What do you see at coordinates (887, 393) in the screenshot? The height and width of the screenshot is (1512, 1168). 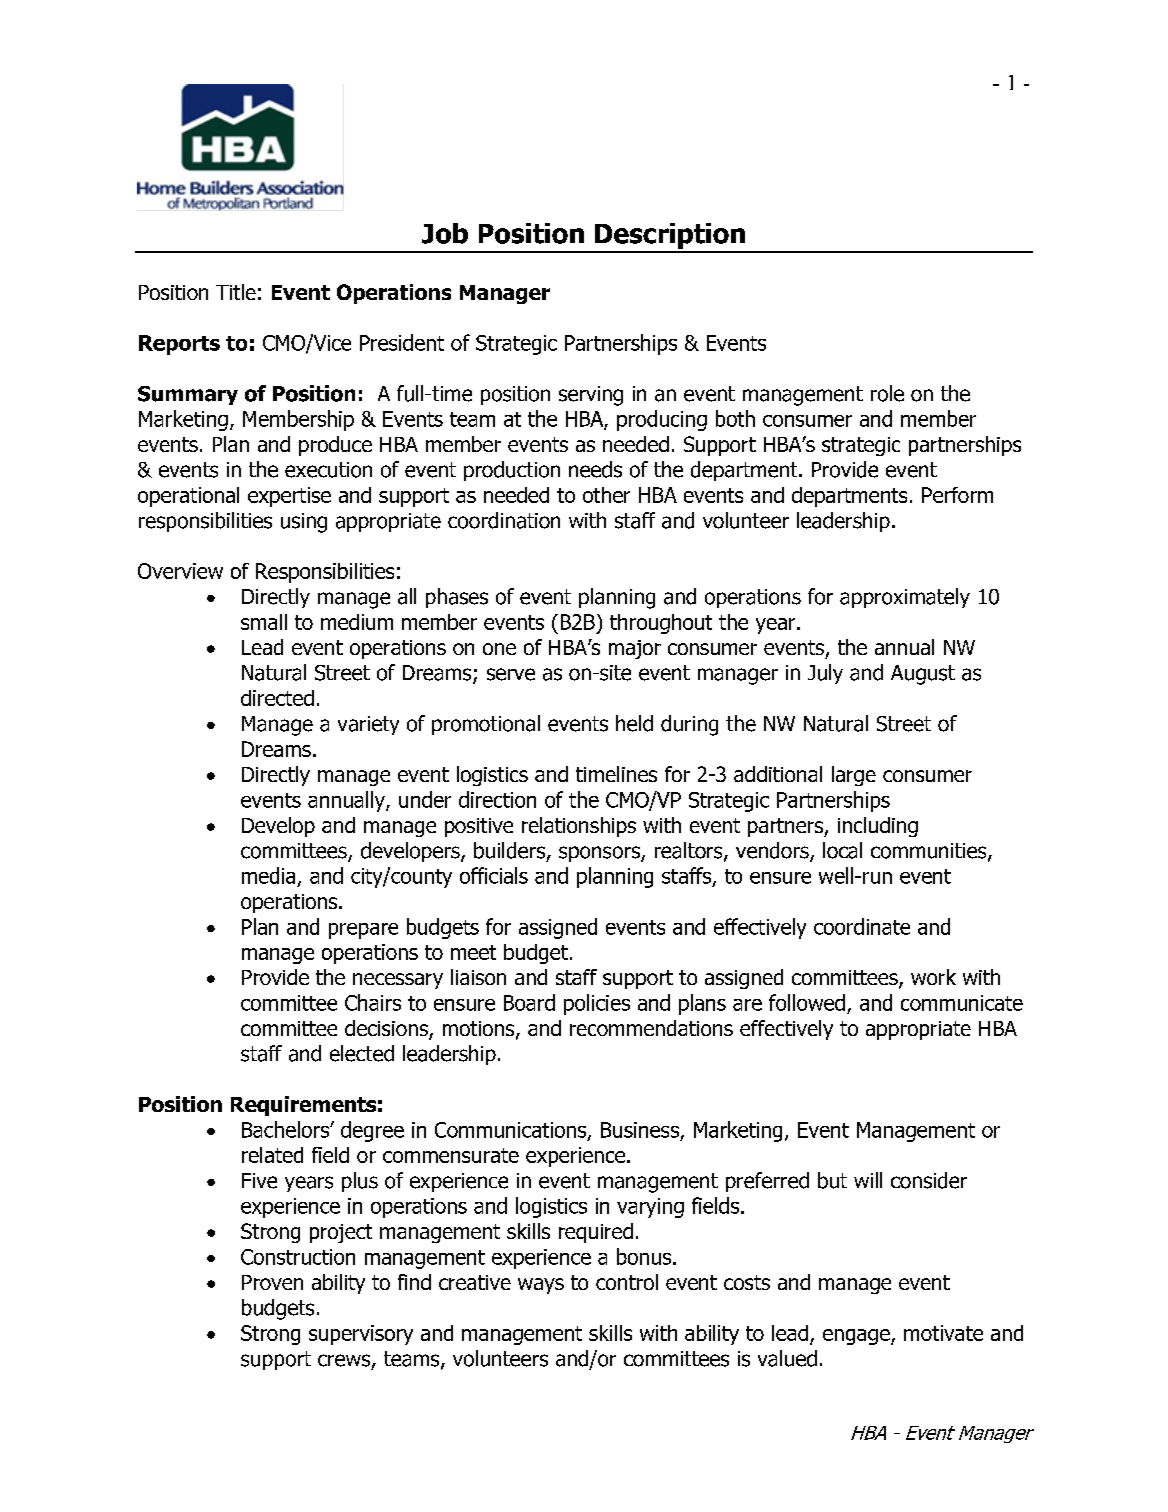 I see `role` at bounding box center [887, 393].
